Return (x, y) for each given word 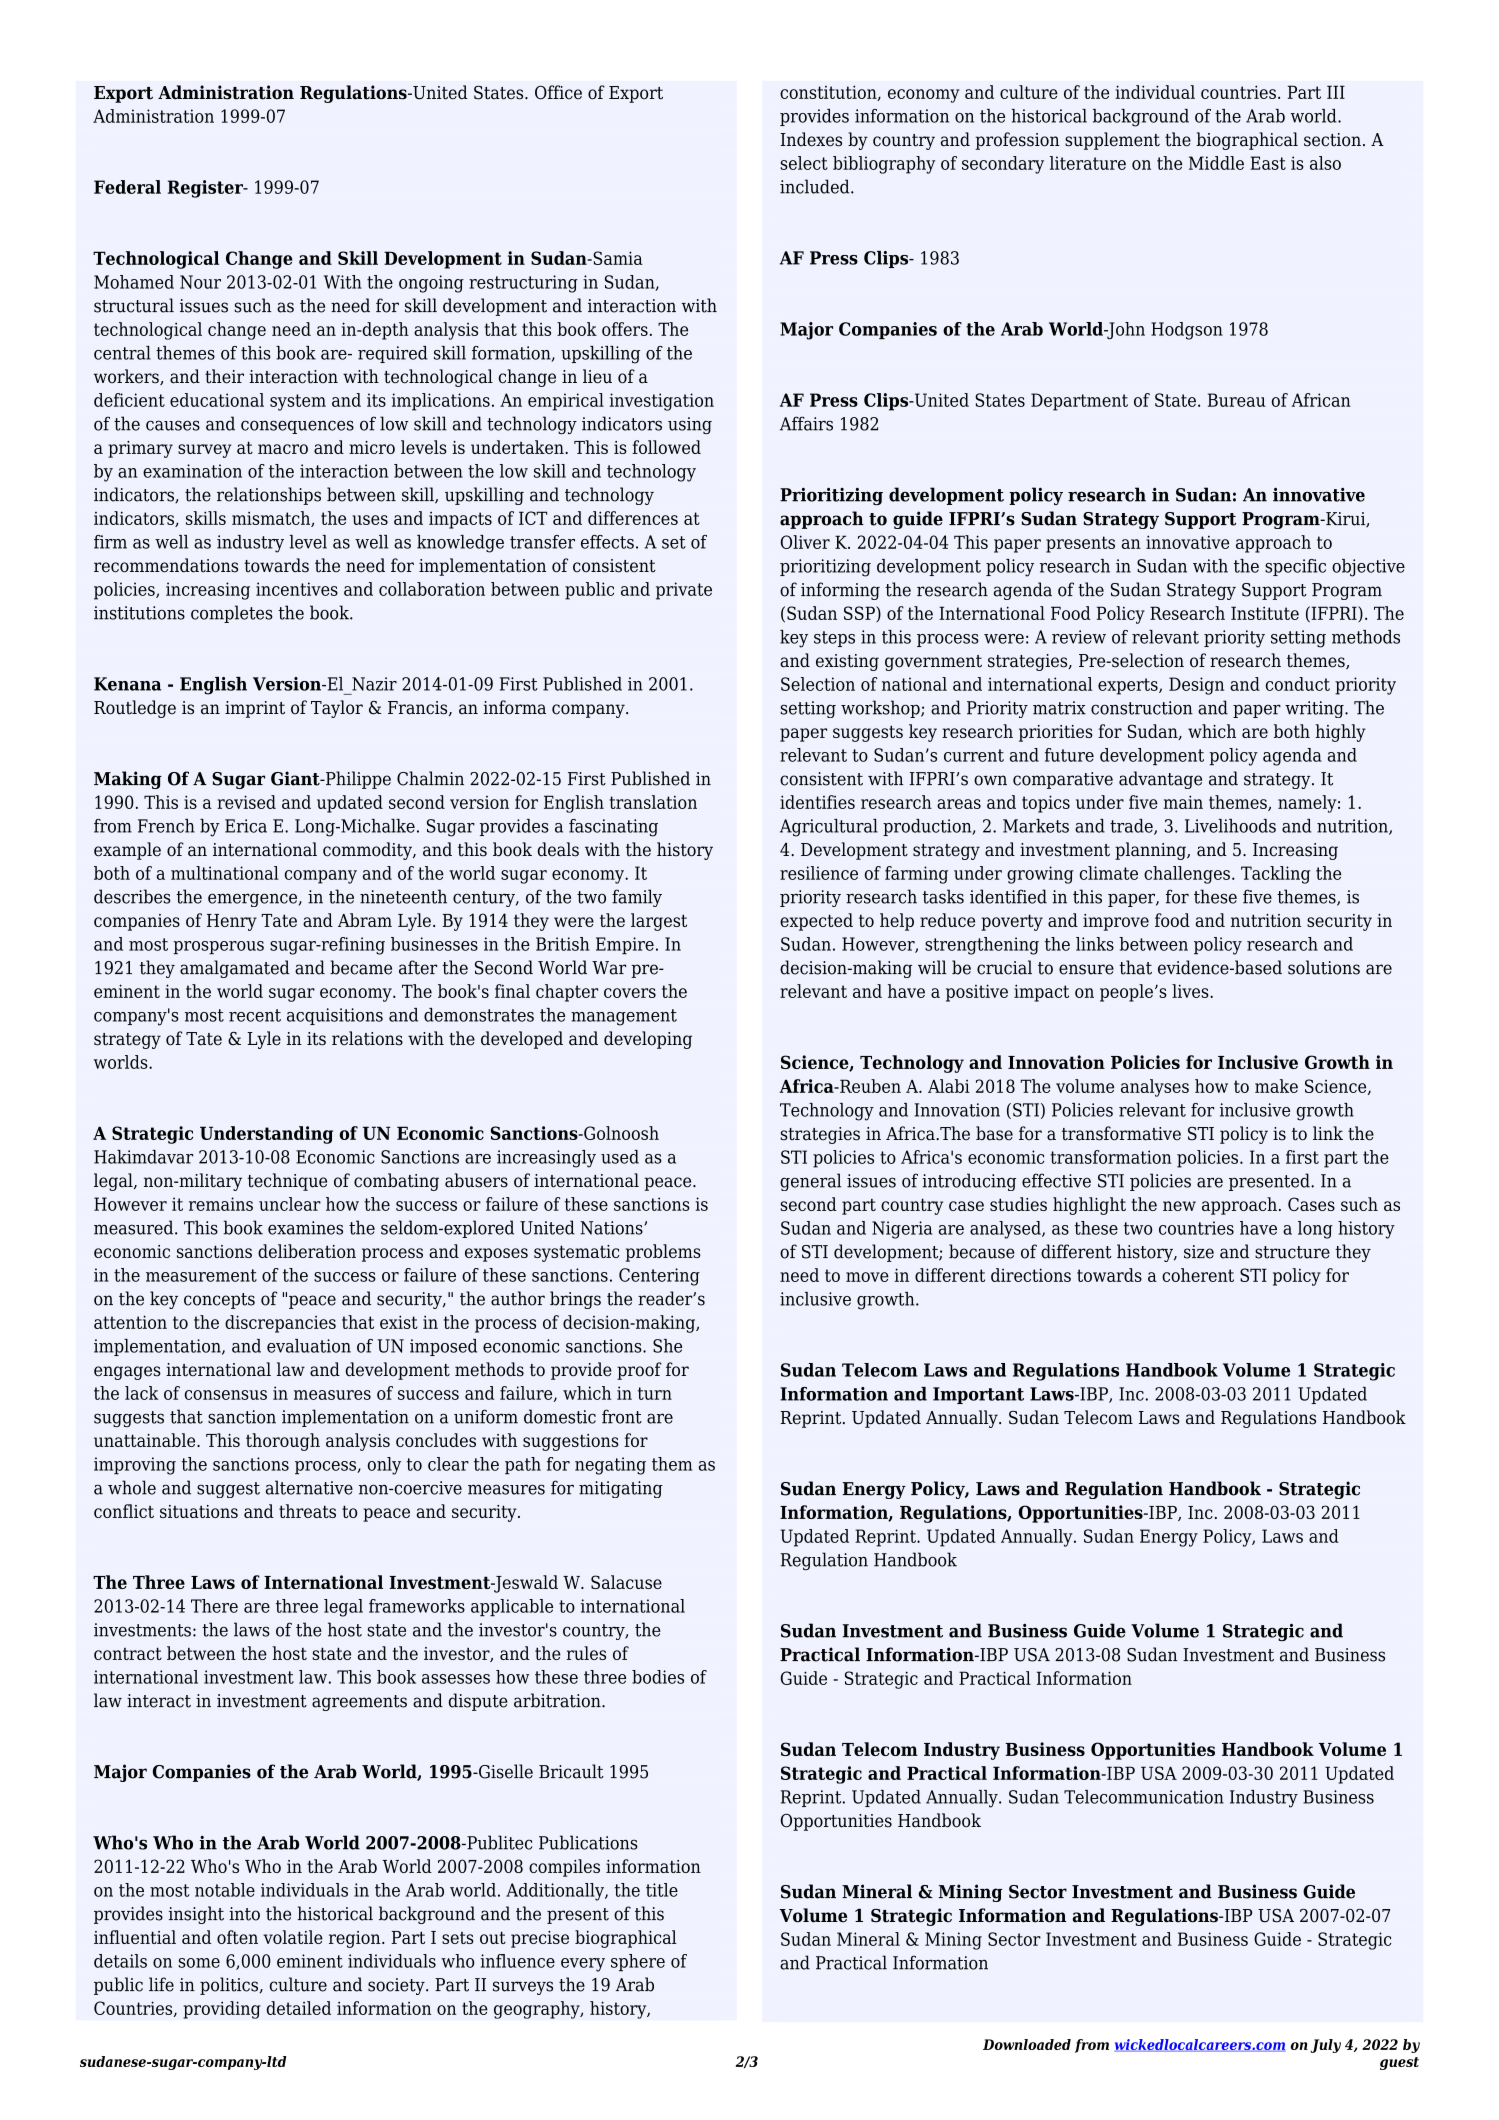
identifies (817, 802)
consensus (226, 1395)
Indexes (811, 139)
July (1325, 2046)
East (1268, 163)
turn (655, 1393)
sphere (638, 1963)
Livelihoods (1230, 826)
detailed (299, 2008)
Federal (127, 187)
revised (246, 802)
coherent (1198, 1275)
